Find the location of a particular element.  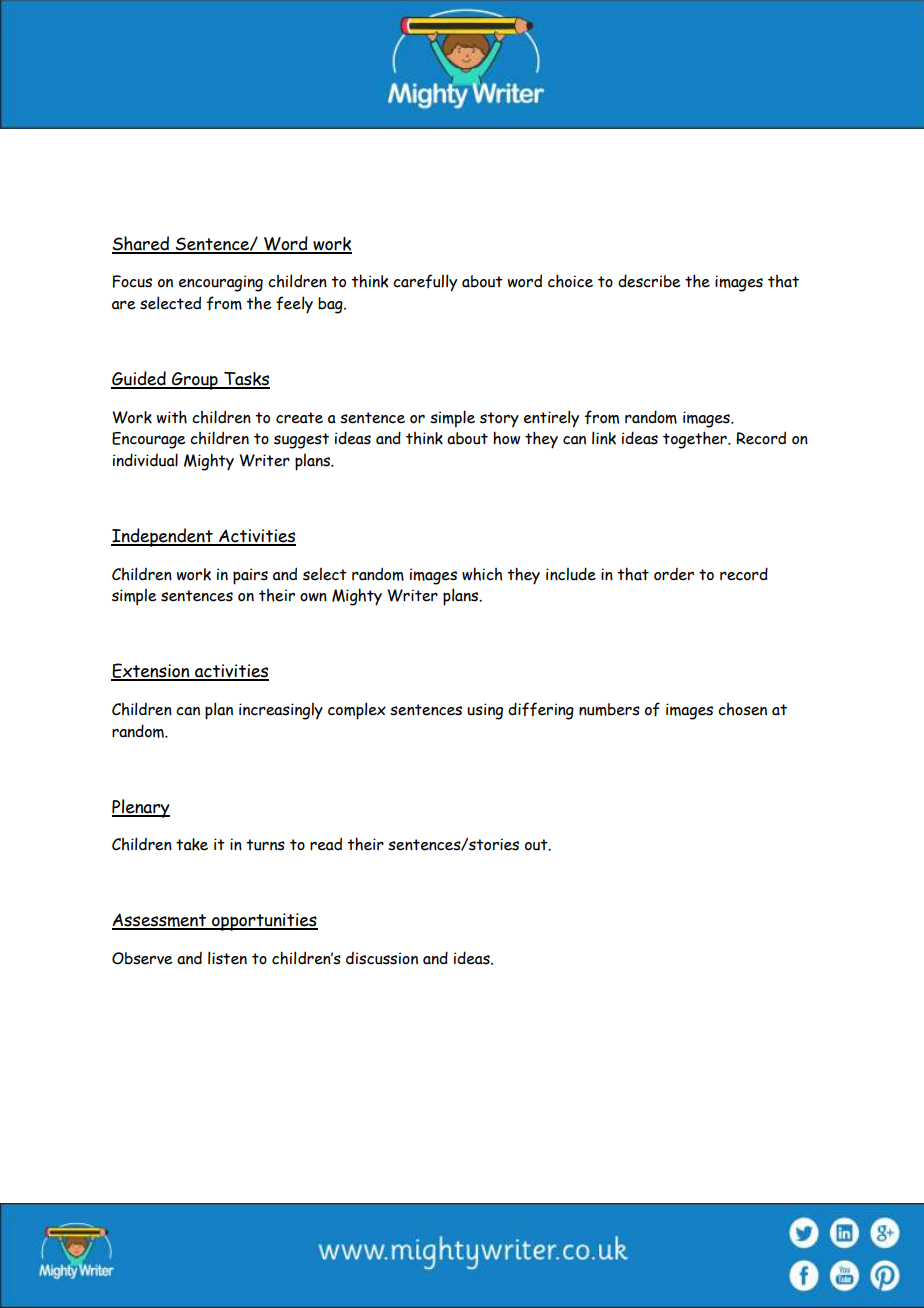

pairs is located at coordinates (250, 576).
